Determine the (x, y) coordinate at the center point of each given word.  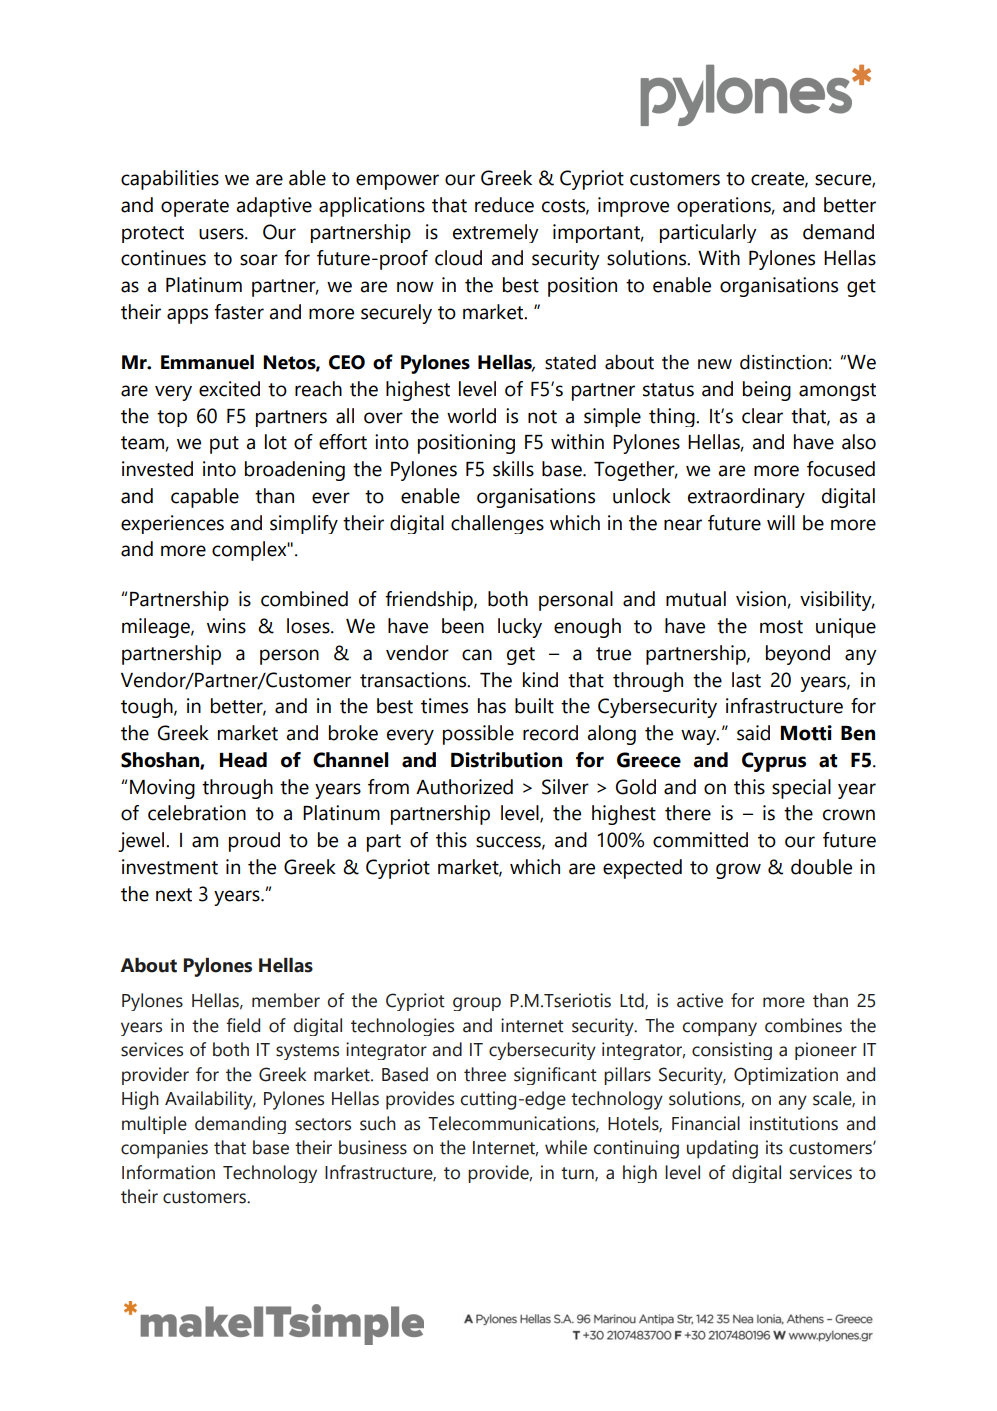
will (781, 522)
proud (254, 842)
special (801, 789)
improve (633, 207)
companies (164, 1149)
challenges (497, 524)
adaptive (274, 207)
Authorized (464, 787)
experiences (172, 524)
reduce (504, 205)
